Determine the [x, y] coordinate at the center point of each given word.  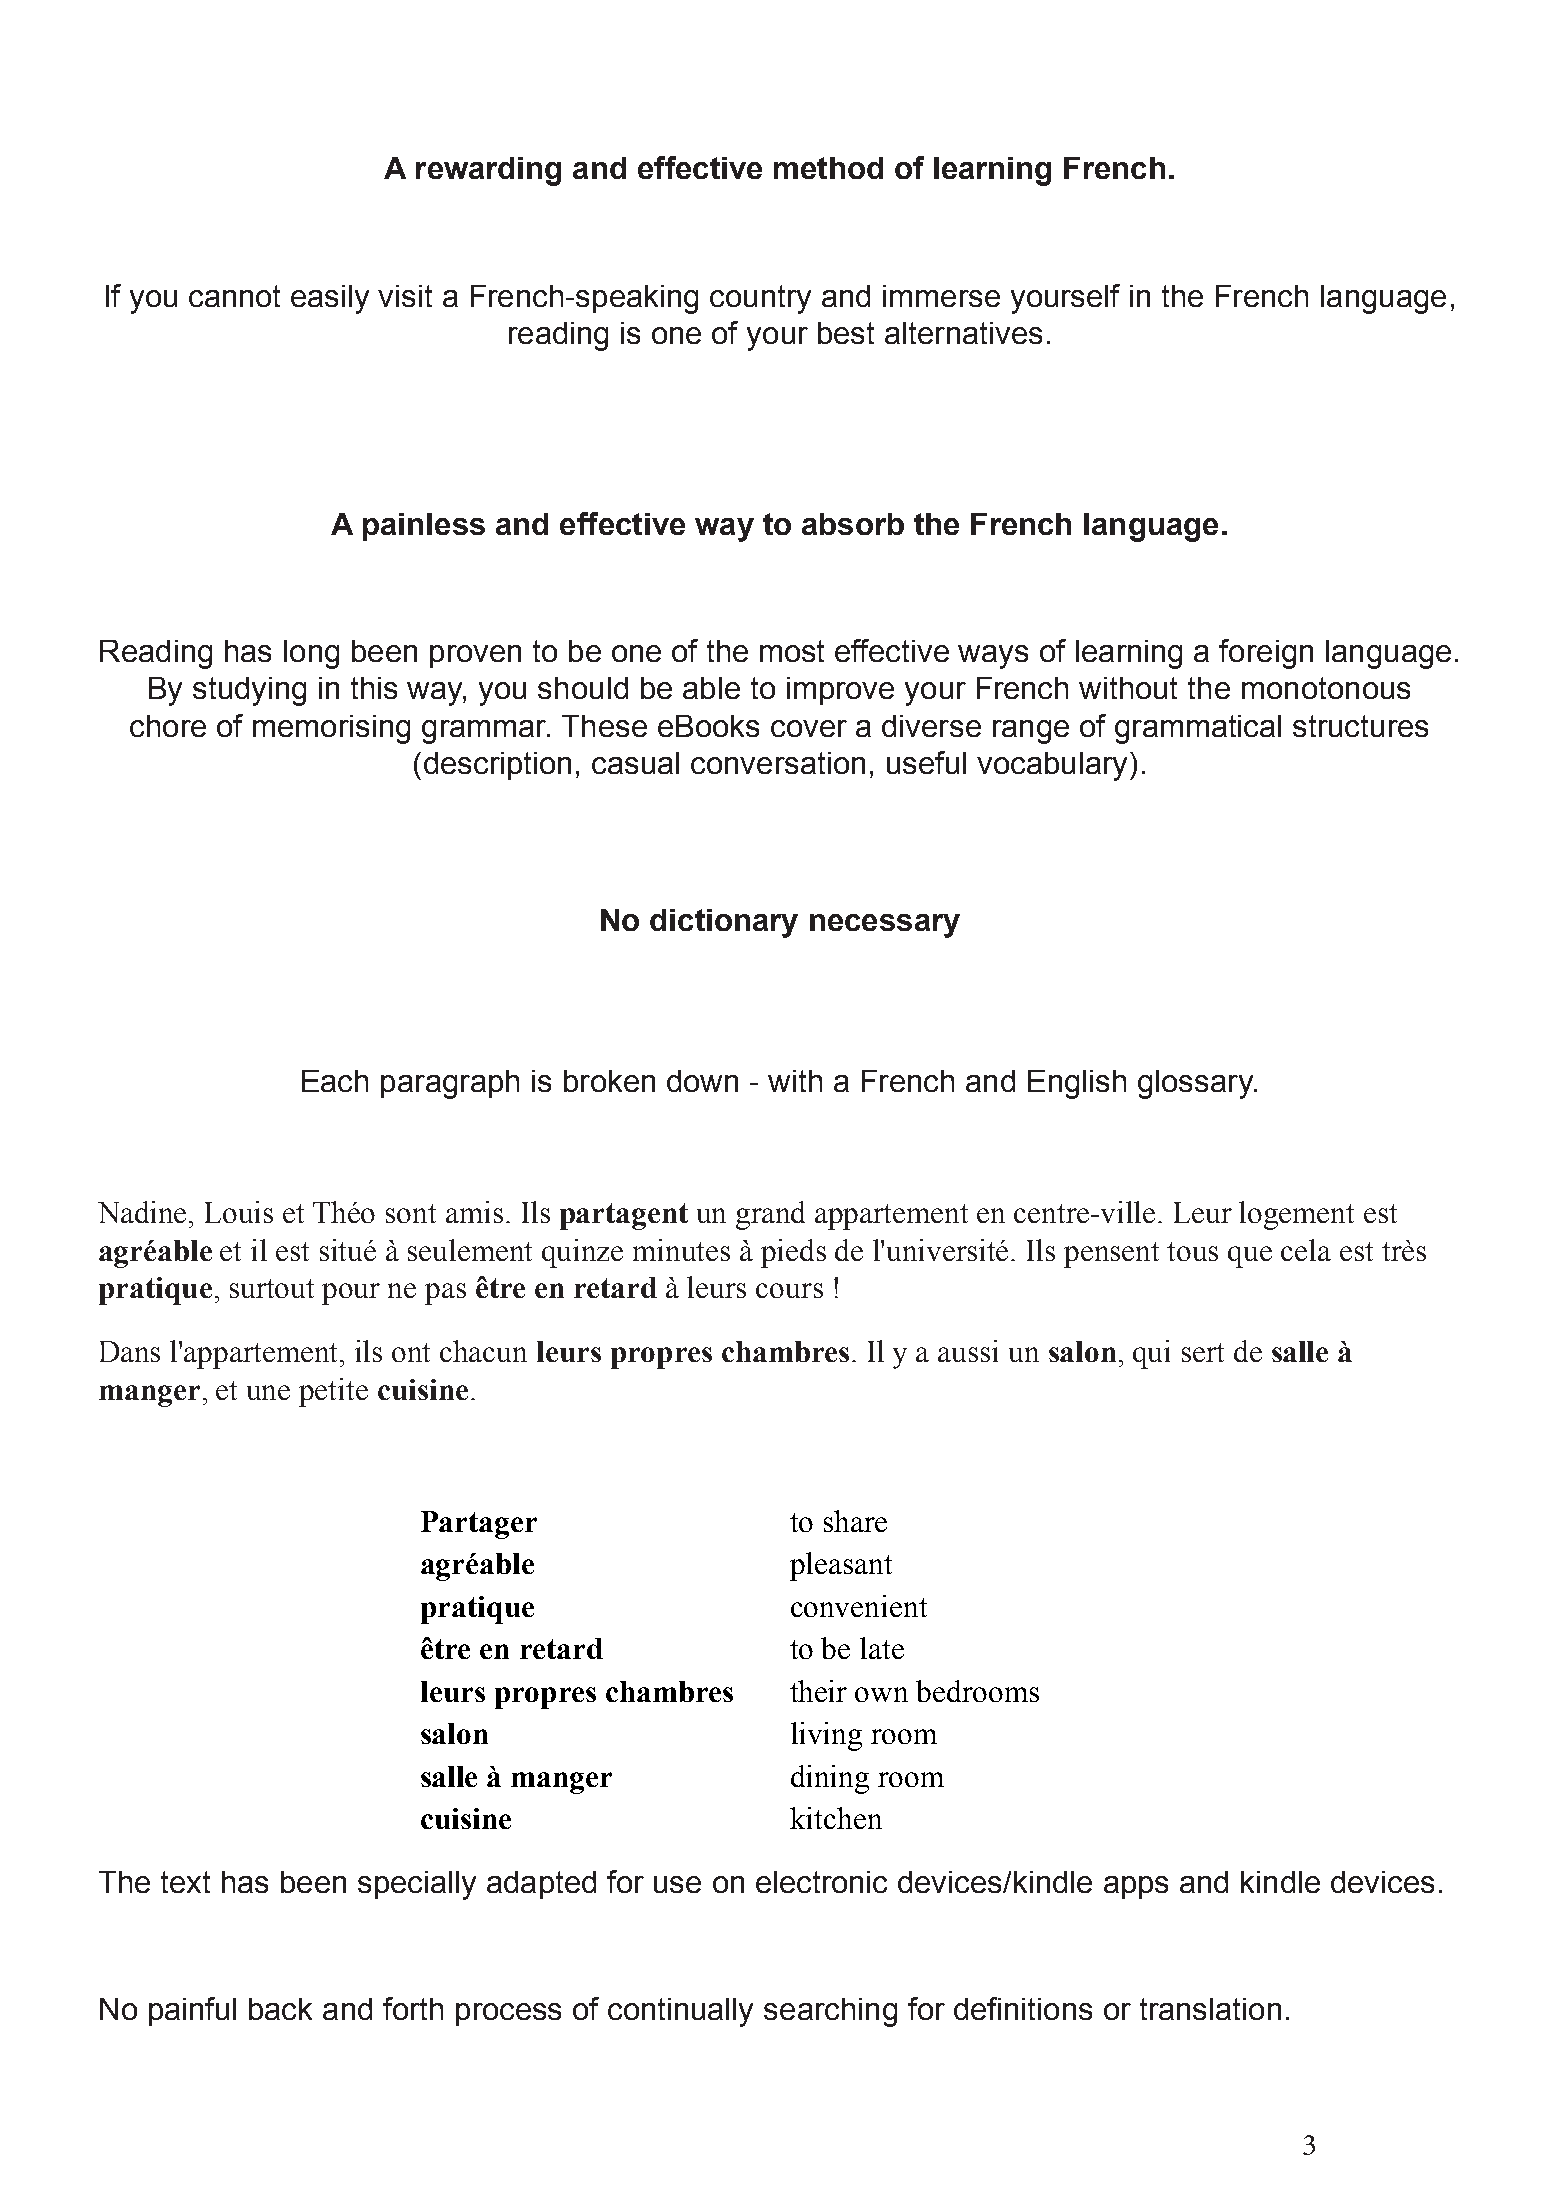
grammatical [1198, 729]
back [280, 2009]
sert [1203, 1352]
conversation [778, 763]
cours [789, 1290]
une [268, 1392]
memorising [331, 729]
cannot [234, 296]
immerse [941, 296]
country [760, 299]
